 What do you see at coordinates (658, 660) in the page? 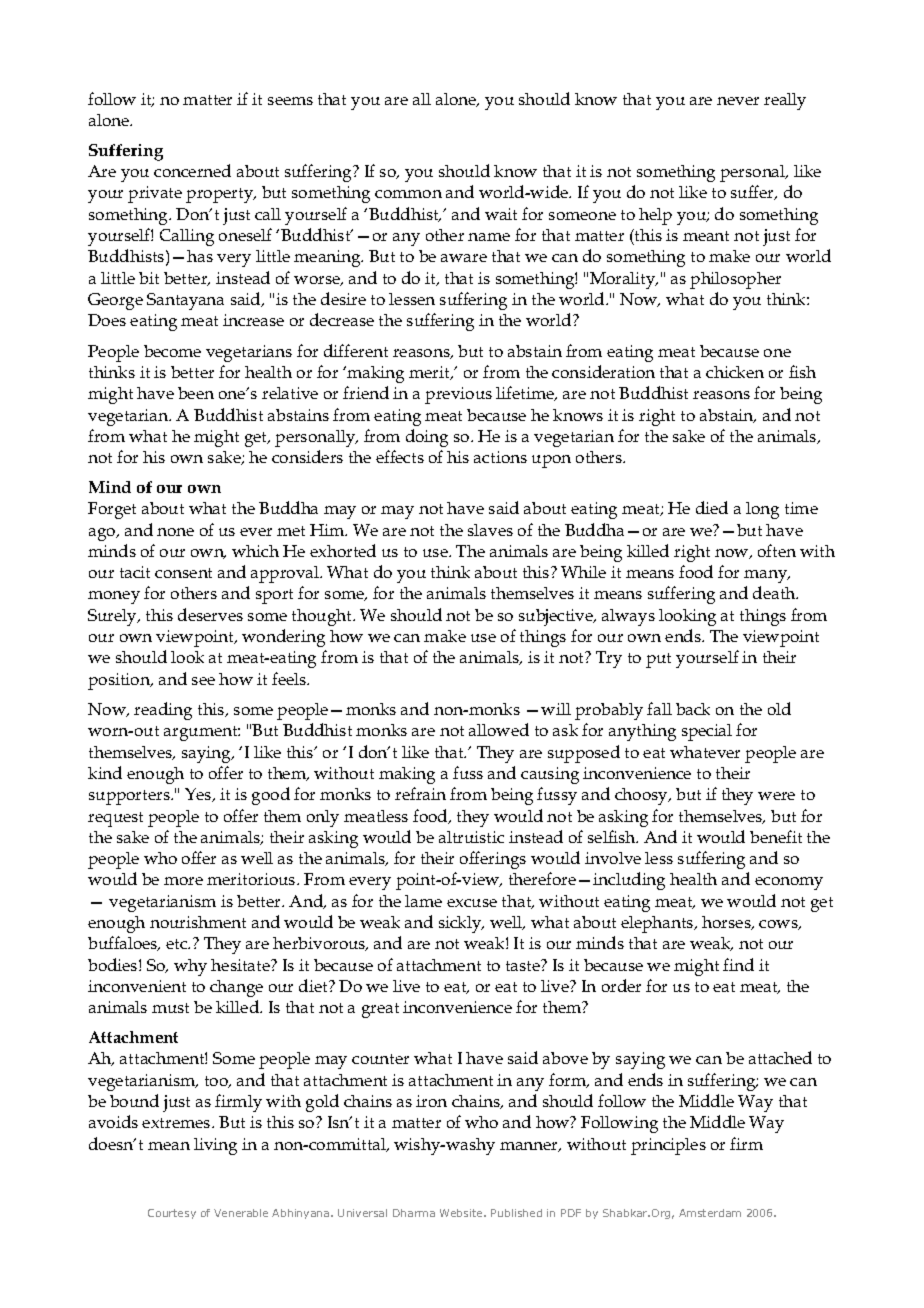
I see `put` at bounding box center [658, 660].
